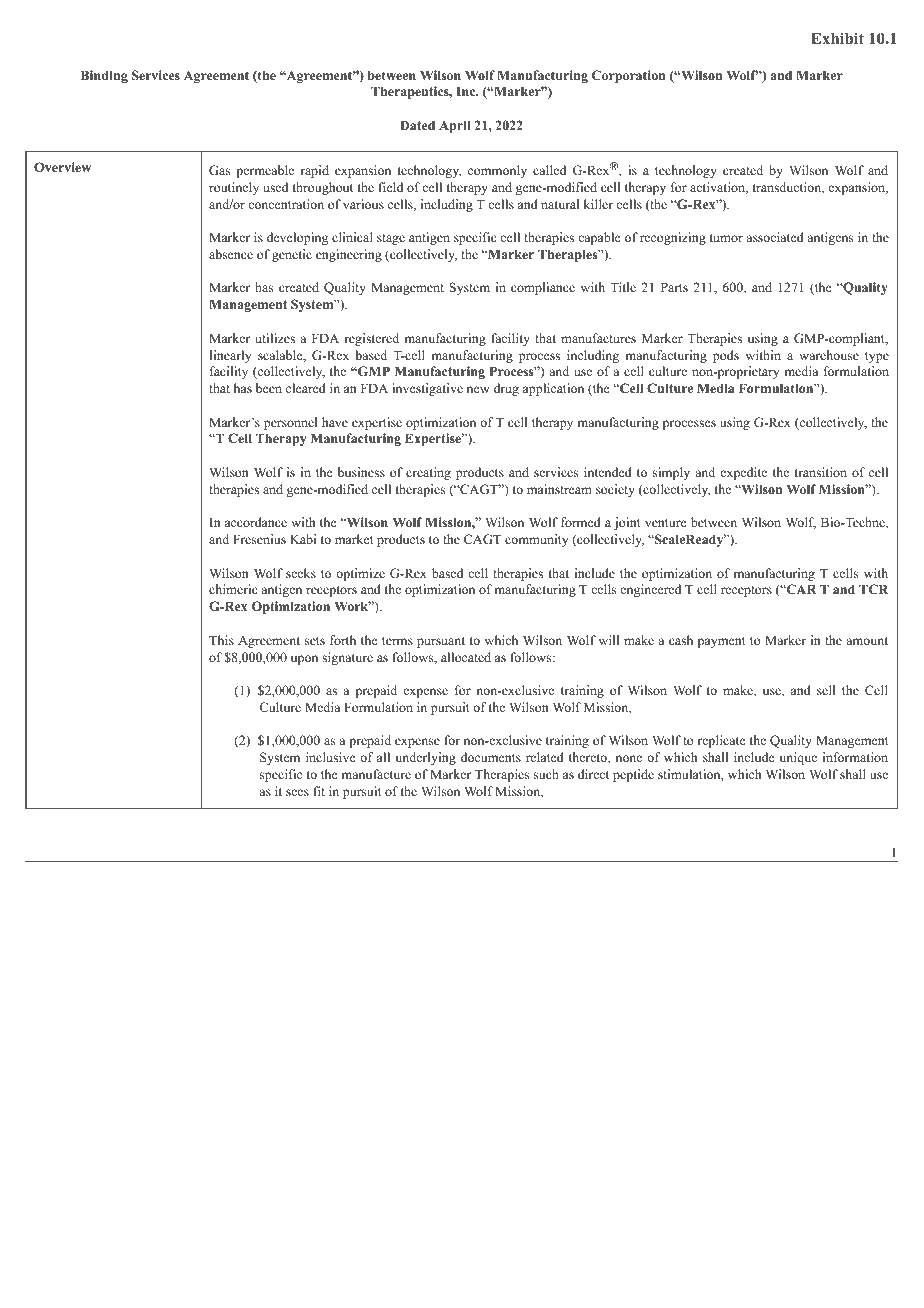 The height and width of the image is (1308, 924). I want to click on Binding, so click(104, 76).
